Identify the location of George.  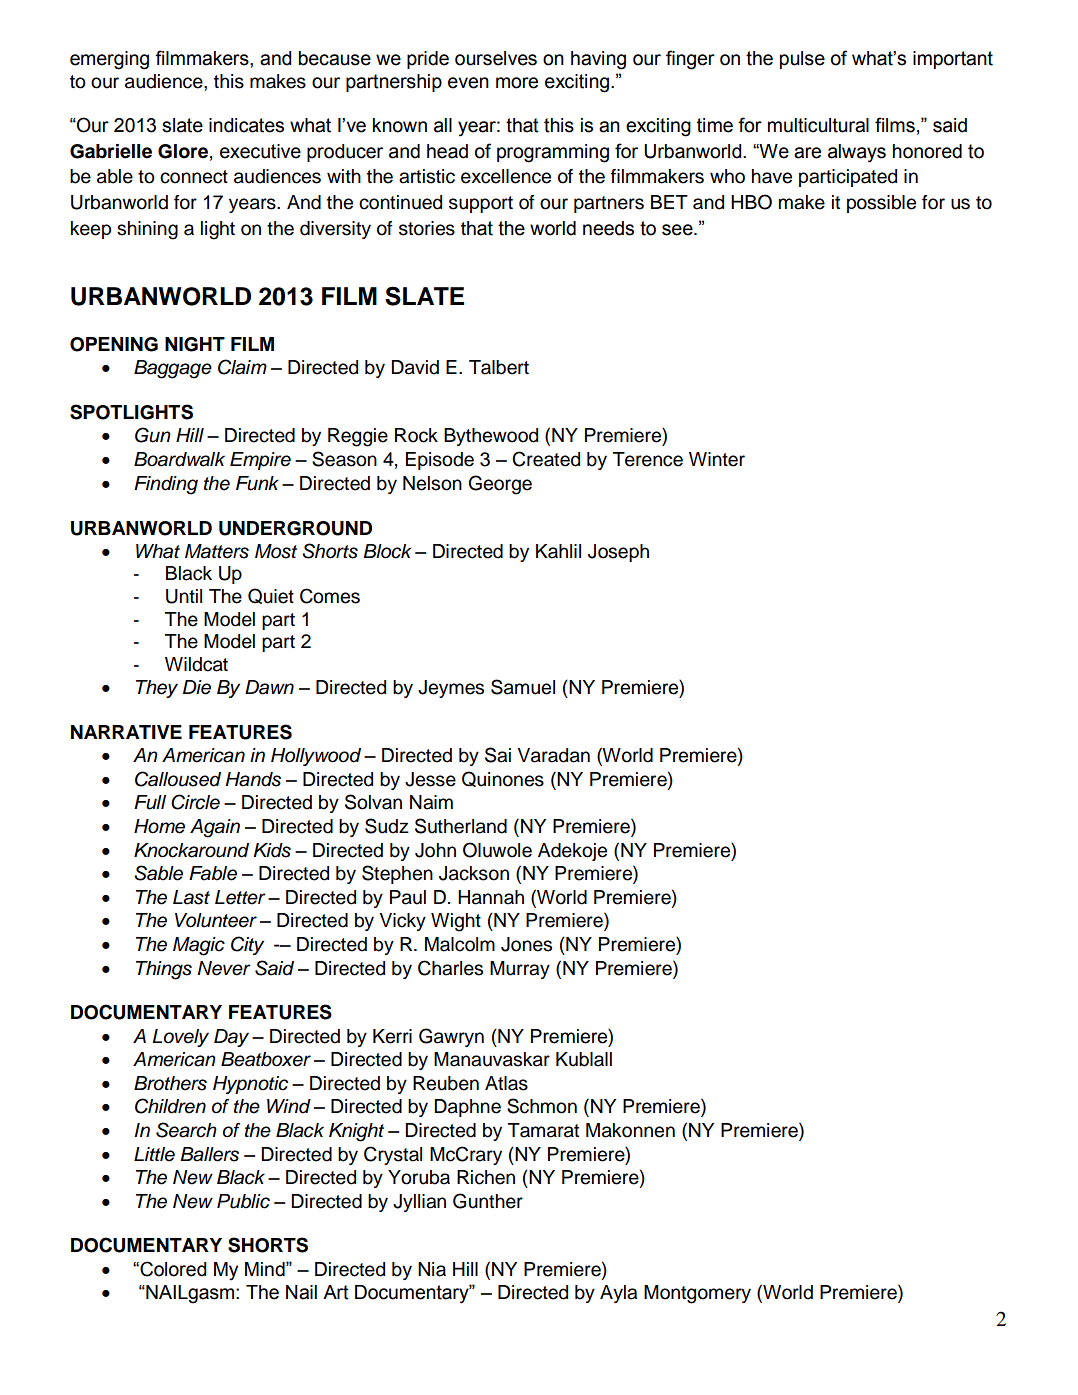
(500, 485).
